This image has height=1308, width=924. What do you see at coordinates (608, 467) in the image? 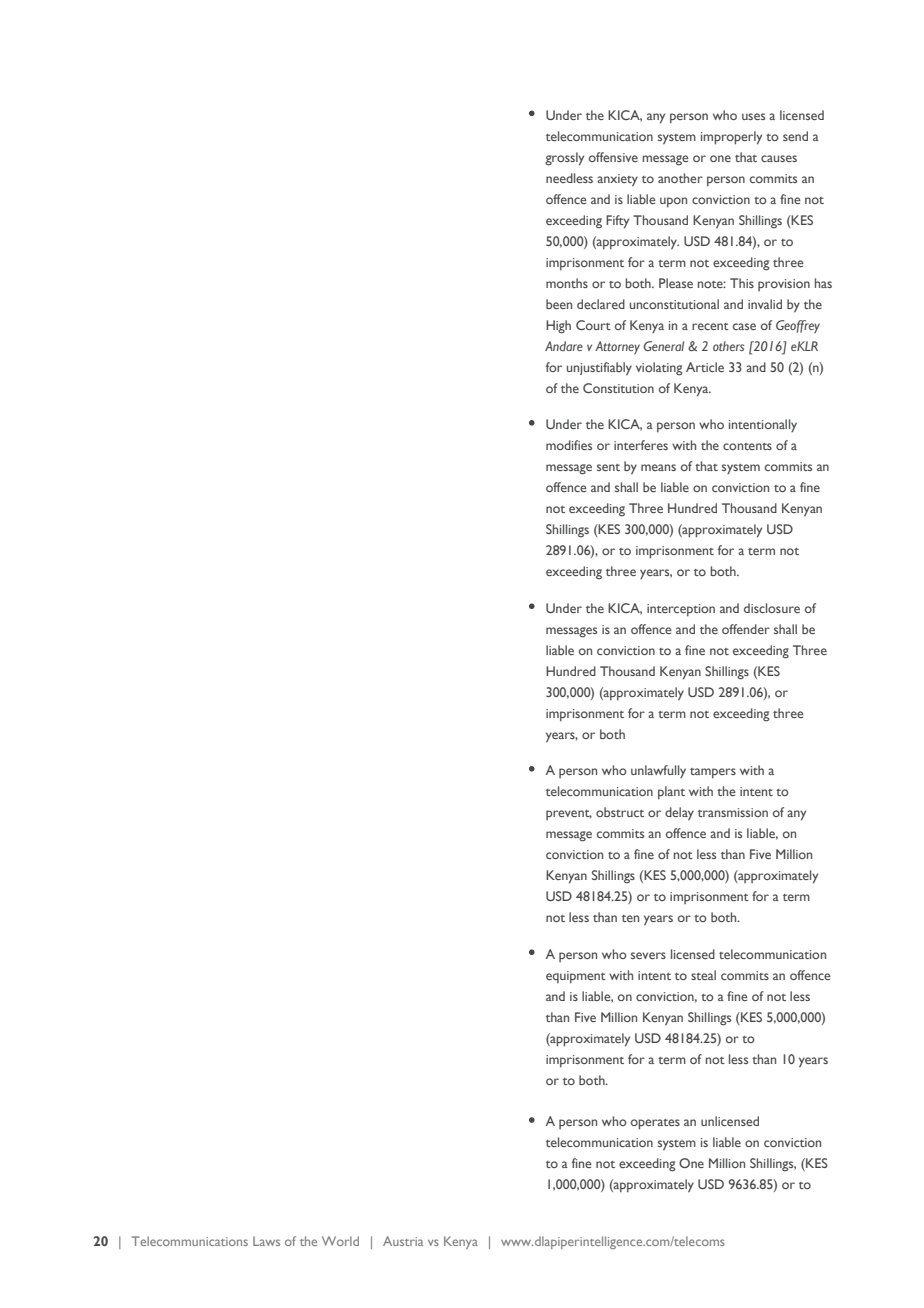
I see `sent` at bounding box center [608, 467].
